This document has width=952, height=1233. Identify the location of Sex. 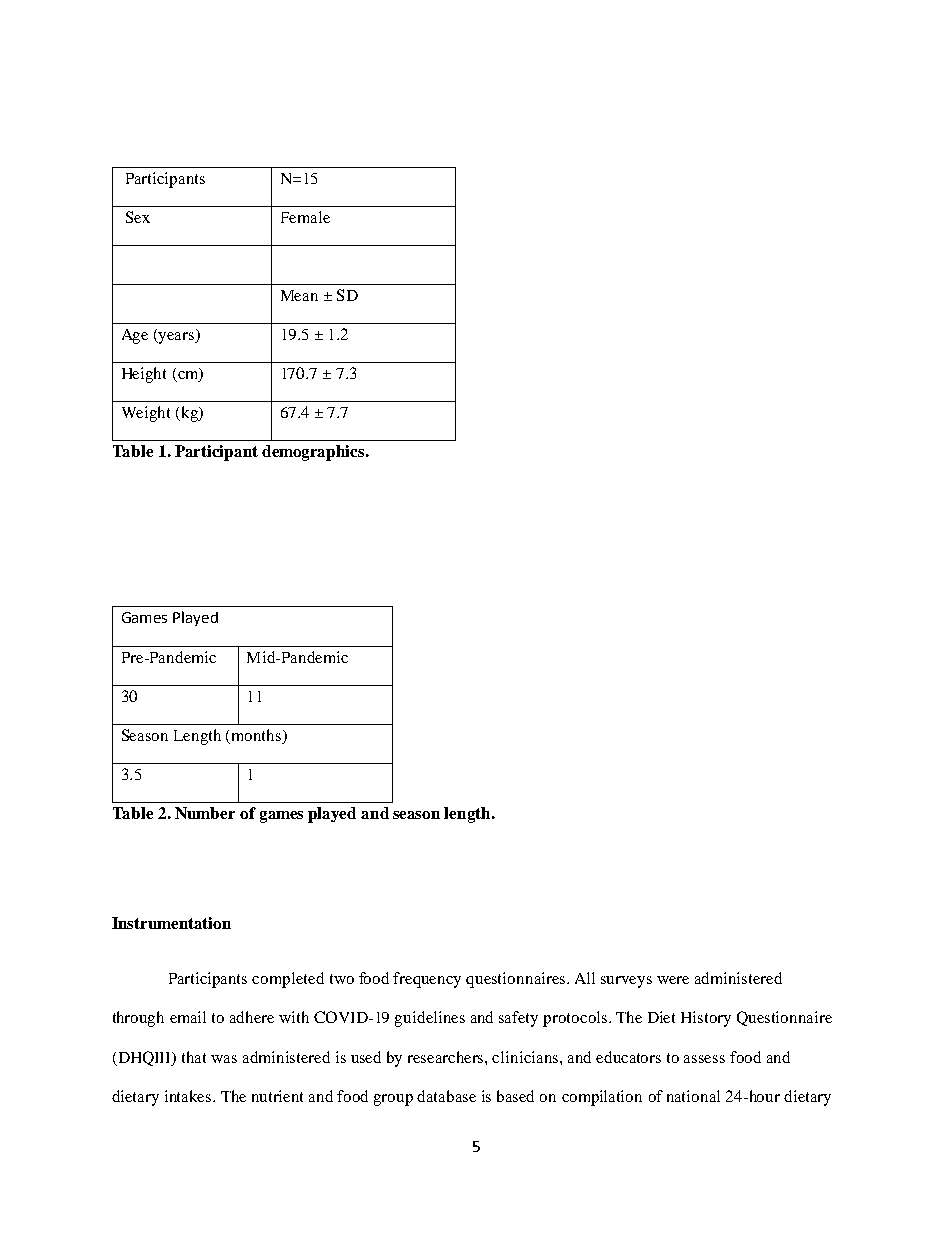
(138, 217).
